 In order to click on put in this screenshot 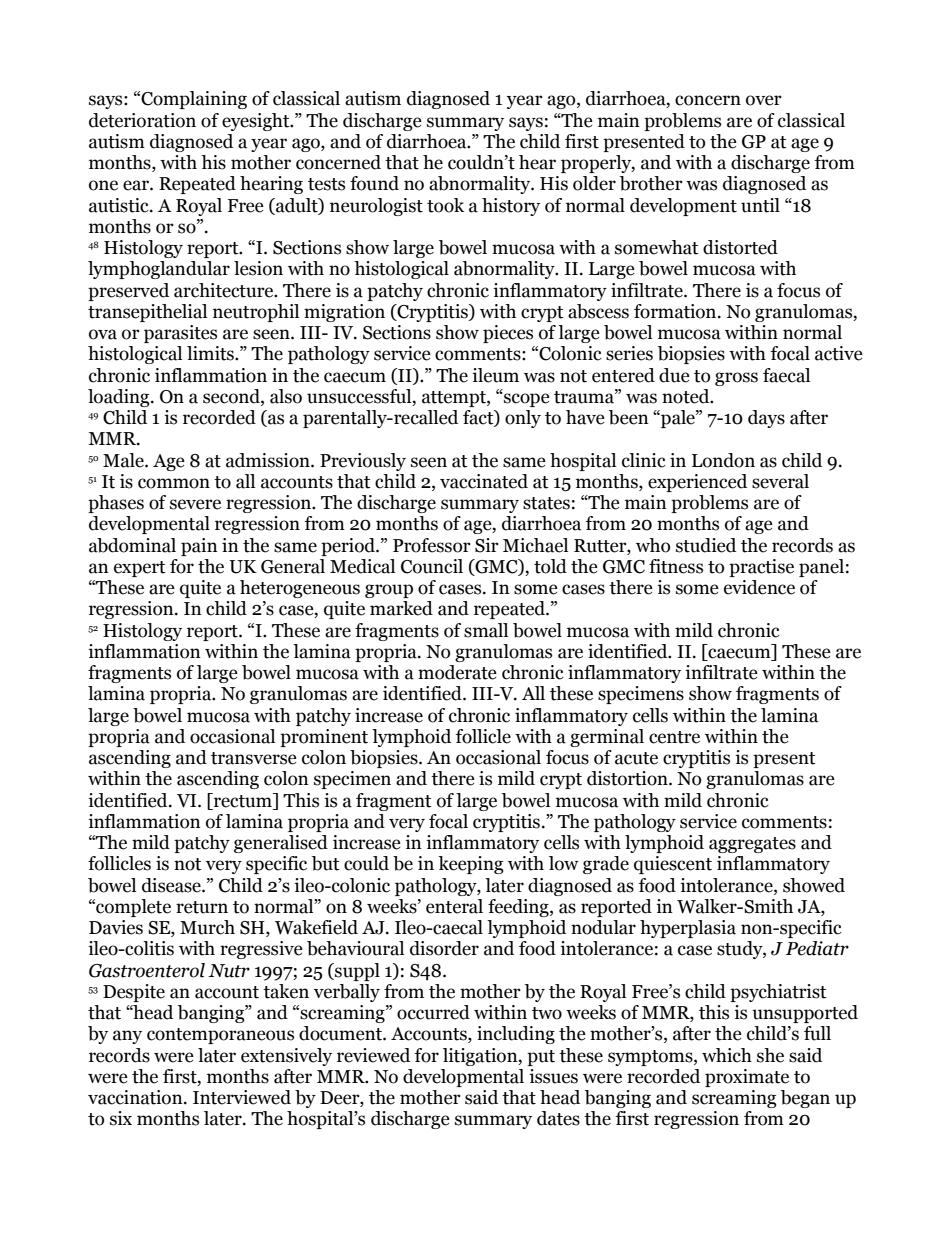, I will do `click(541, 1058)`.
